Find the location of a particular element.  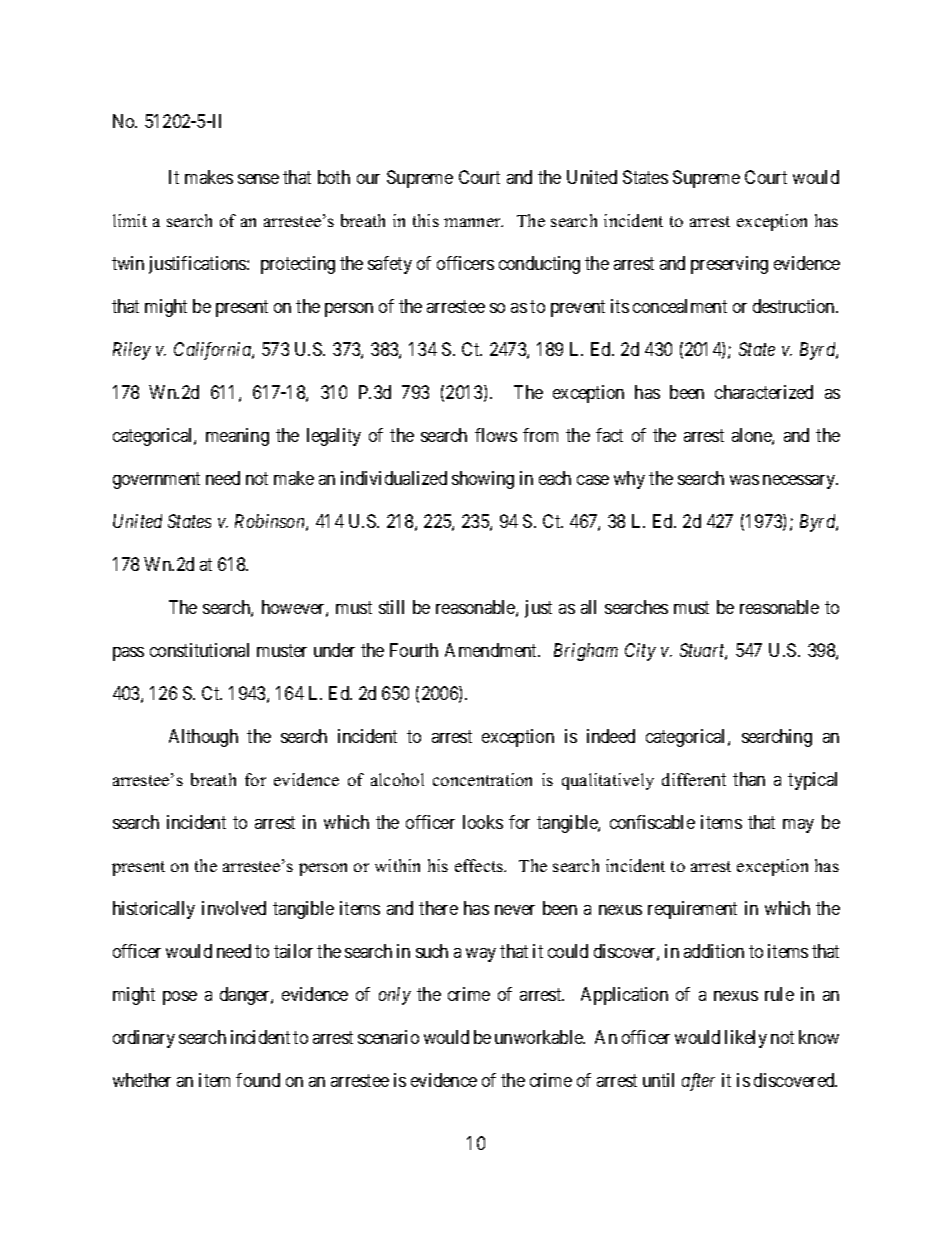

looks is located at coordinates (483, 822).
